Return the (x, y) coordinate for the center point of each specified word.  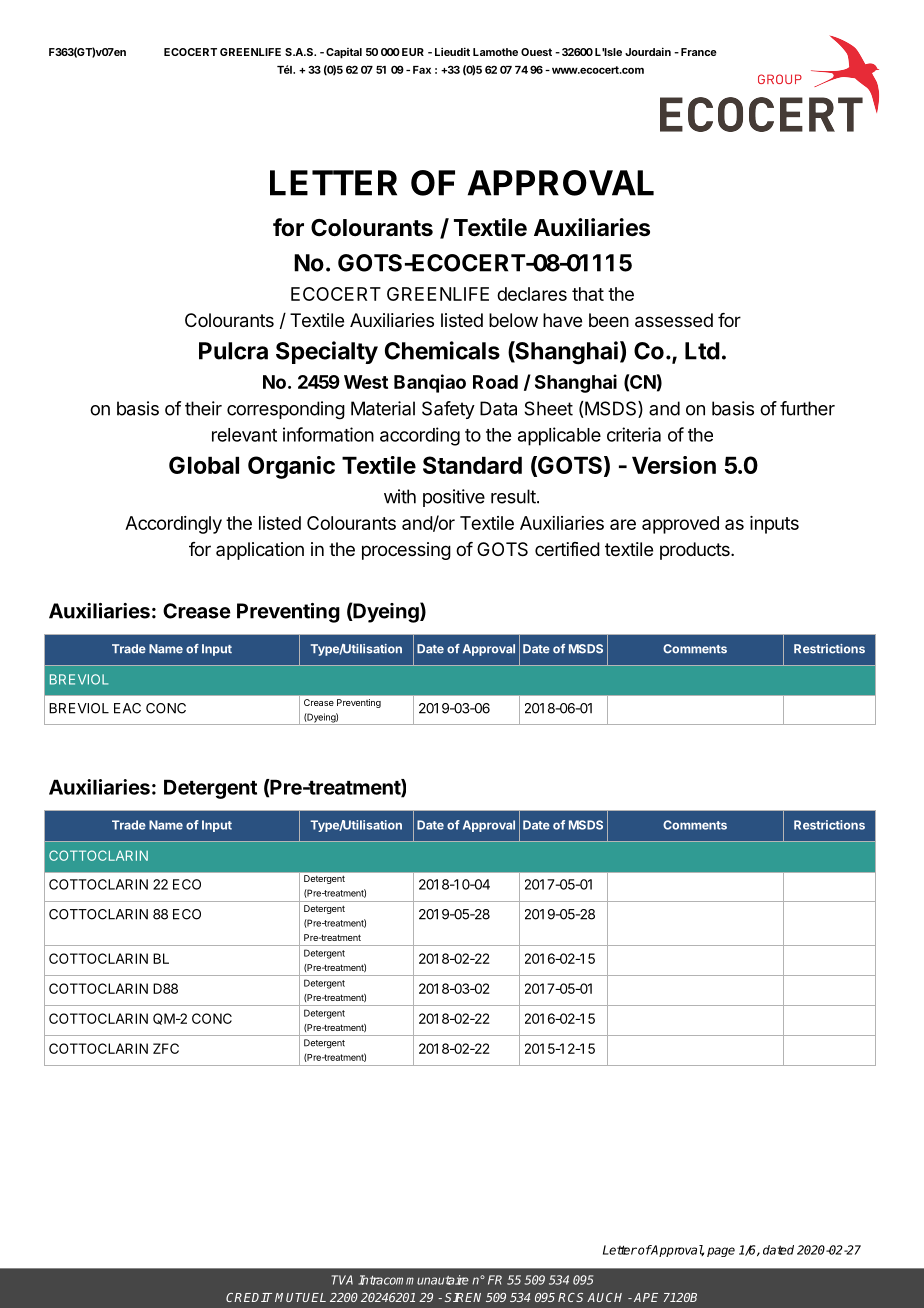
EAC (127, 708)
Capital (344, 53)
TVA (342, 1280)
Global (204, 465)
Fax (422, 70)
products (696, 551)
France (699, 52)
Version (674, 465)
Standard (472, 465)
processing (406, 551)
